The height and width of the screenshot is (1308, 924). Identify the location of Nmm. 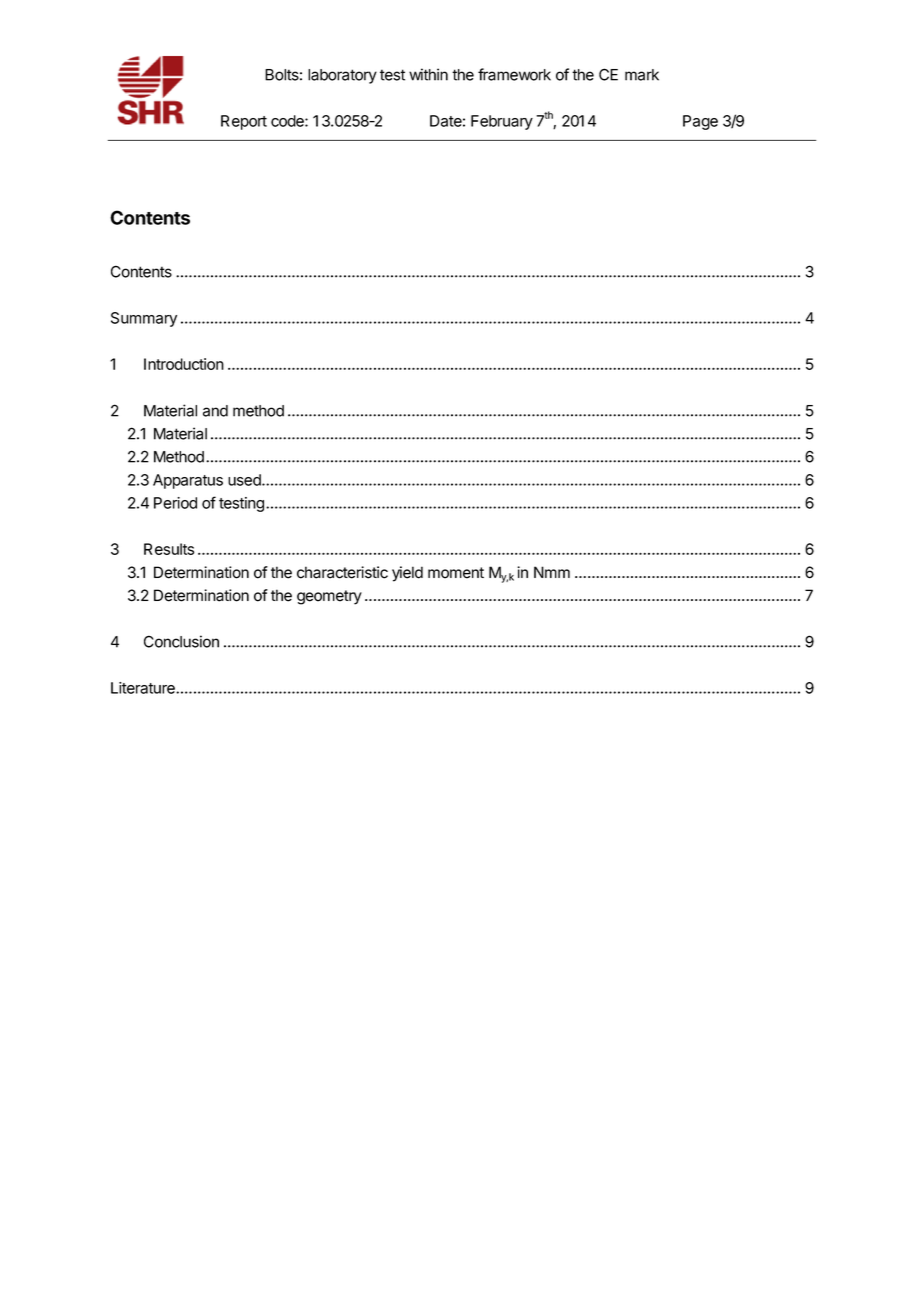
(552, 572).
